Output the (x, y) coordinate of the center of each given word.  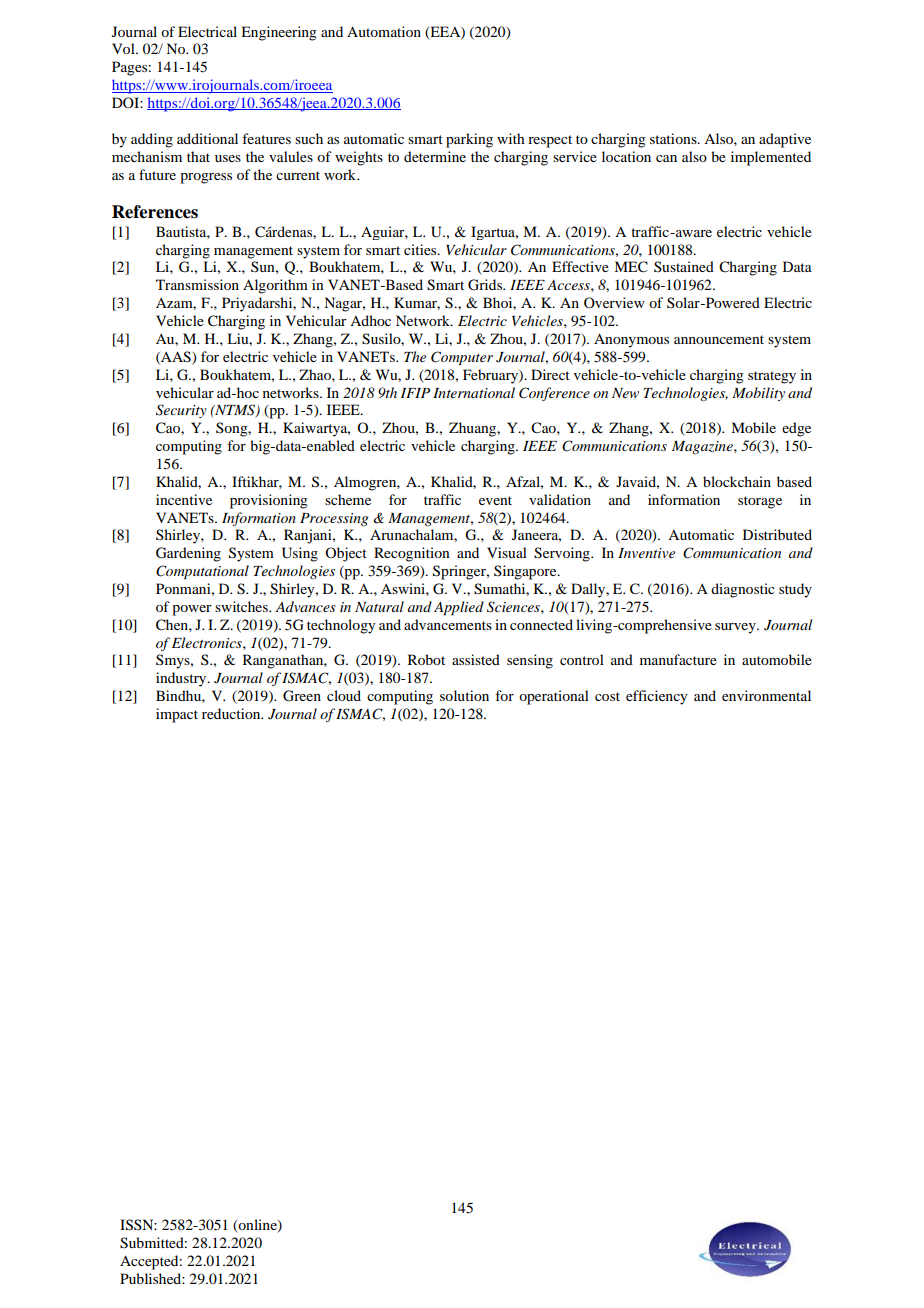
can (666, 158)
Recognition (412, 554)
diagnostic (743, 590)
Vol (124, 48)
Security (181, 411)
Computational (202, 572)
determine (435, 156)
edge (796, 429)
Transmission (197, 284)
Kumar (417, 303)
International (474, 392)
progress (206, 178)
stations (674, 138)
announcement (719, 339)
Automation (384, 31)
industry (182, 679)
